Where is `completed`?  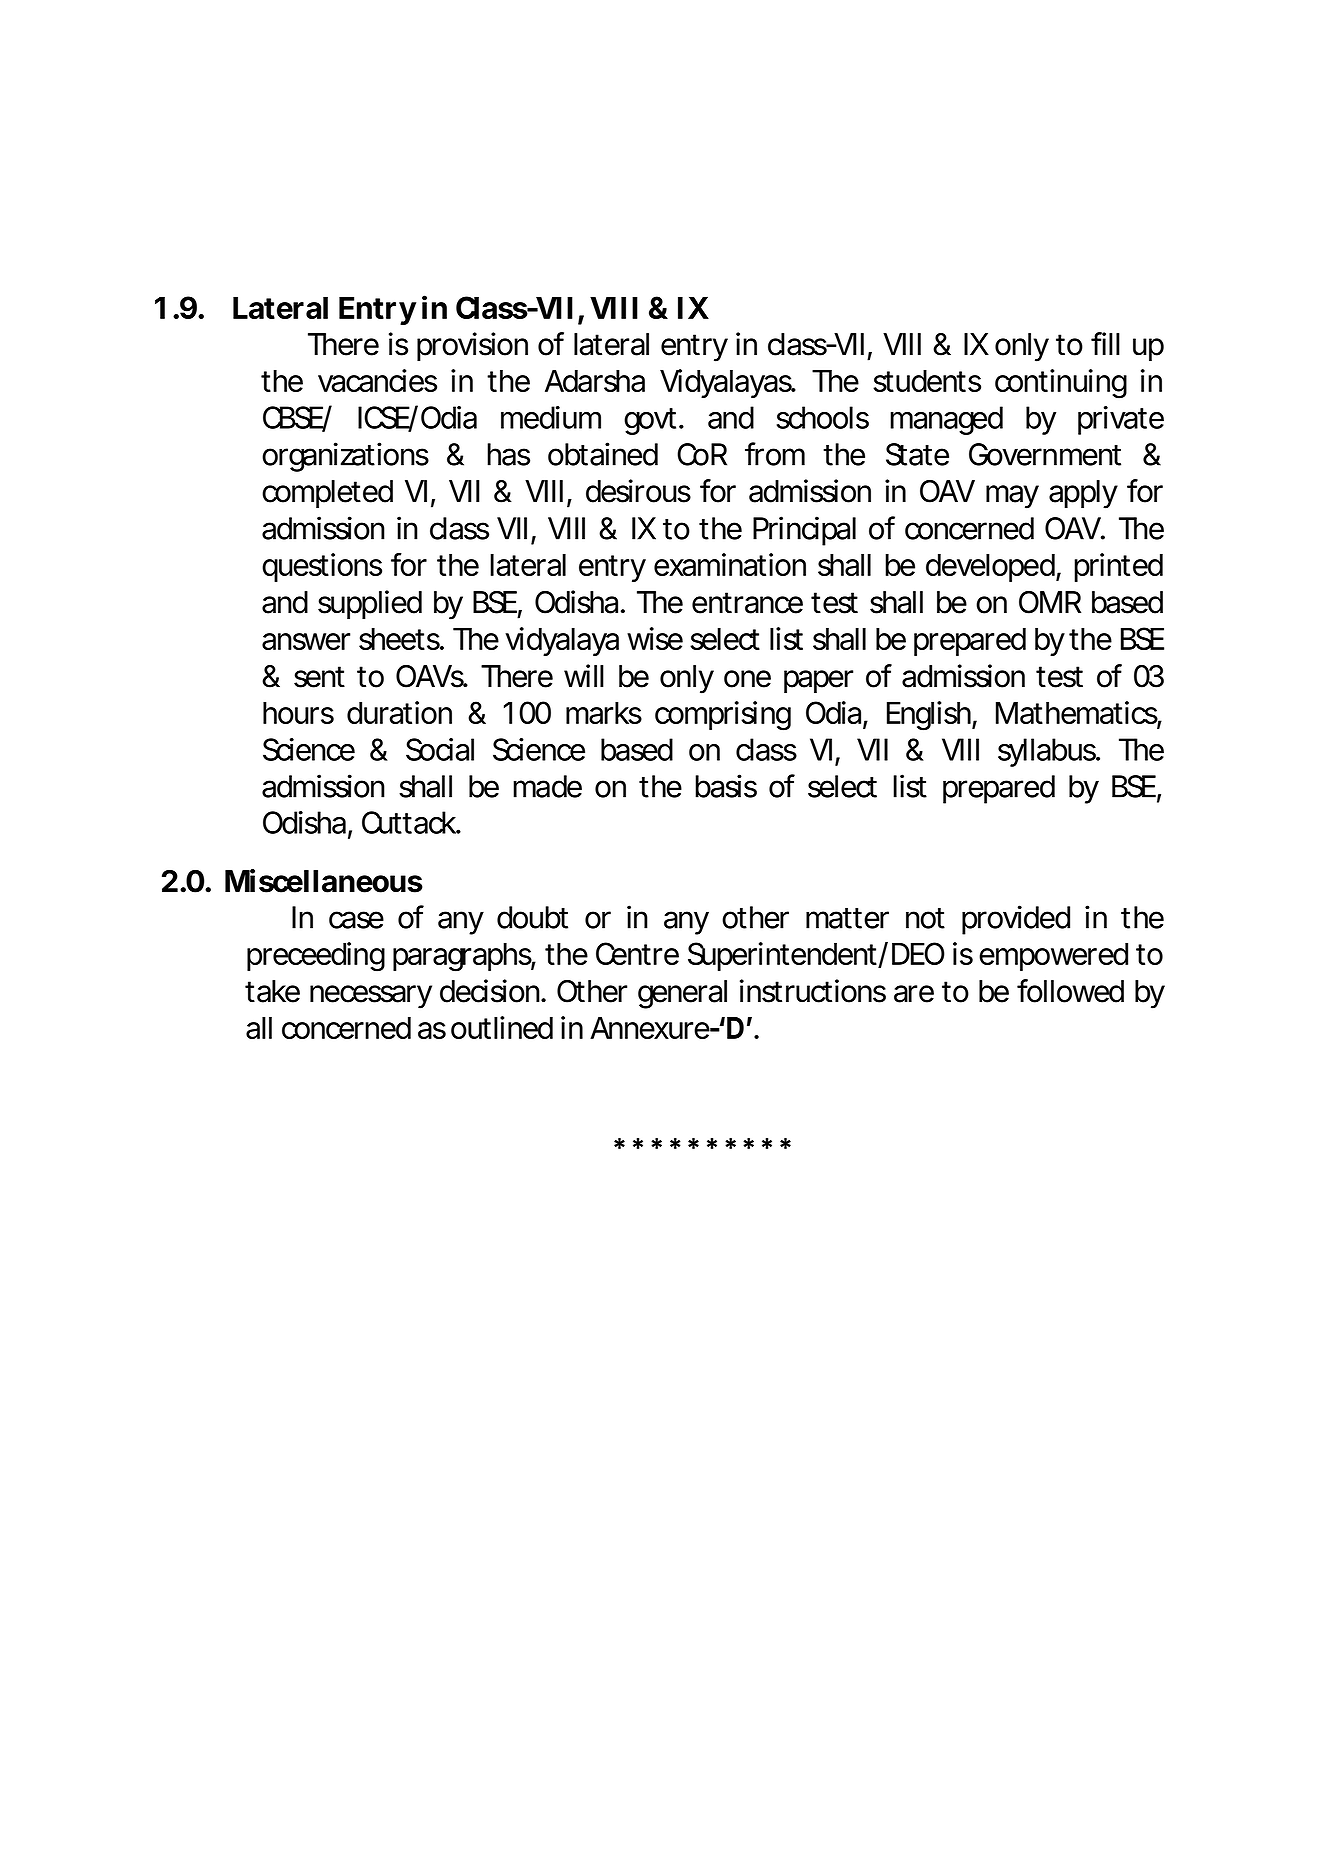
completed is located at coordinates (327, 494).
